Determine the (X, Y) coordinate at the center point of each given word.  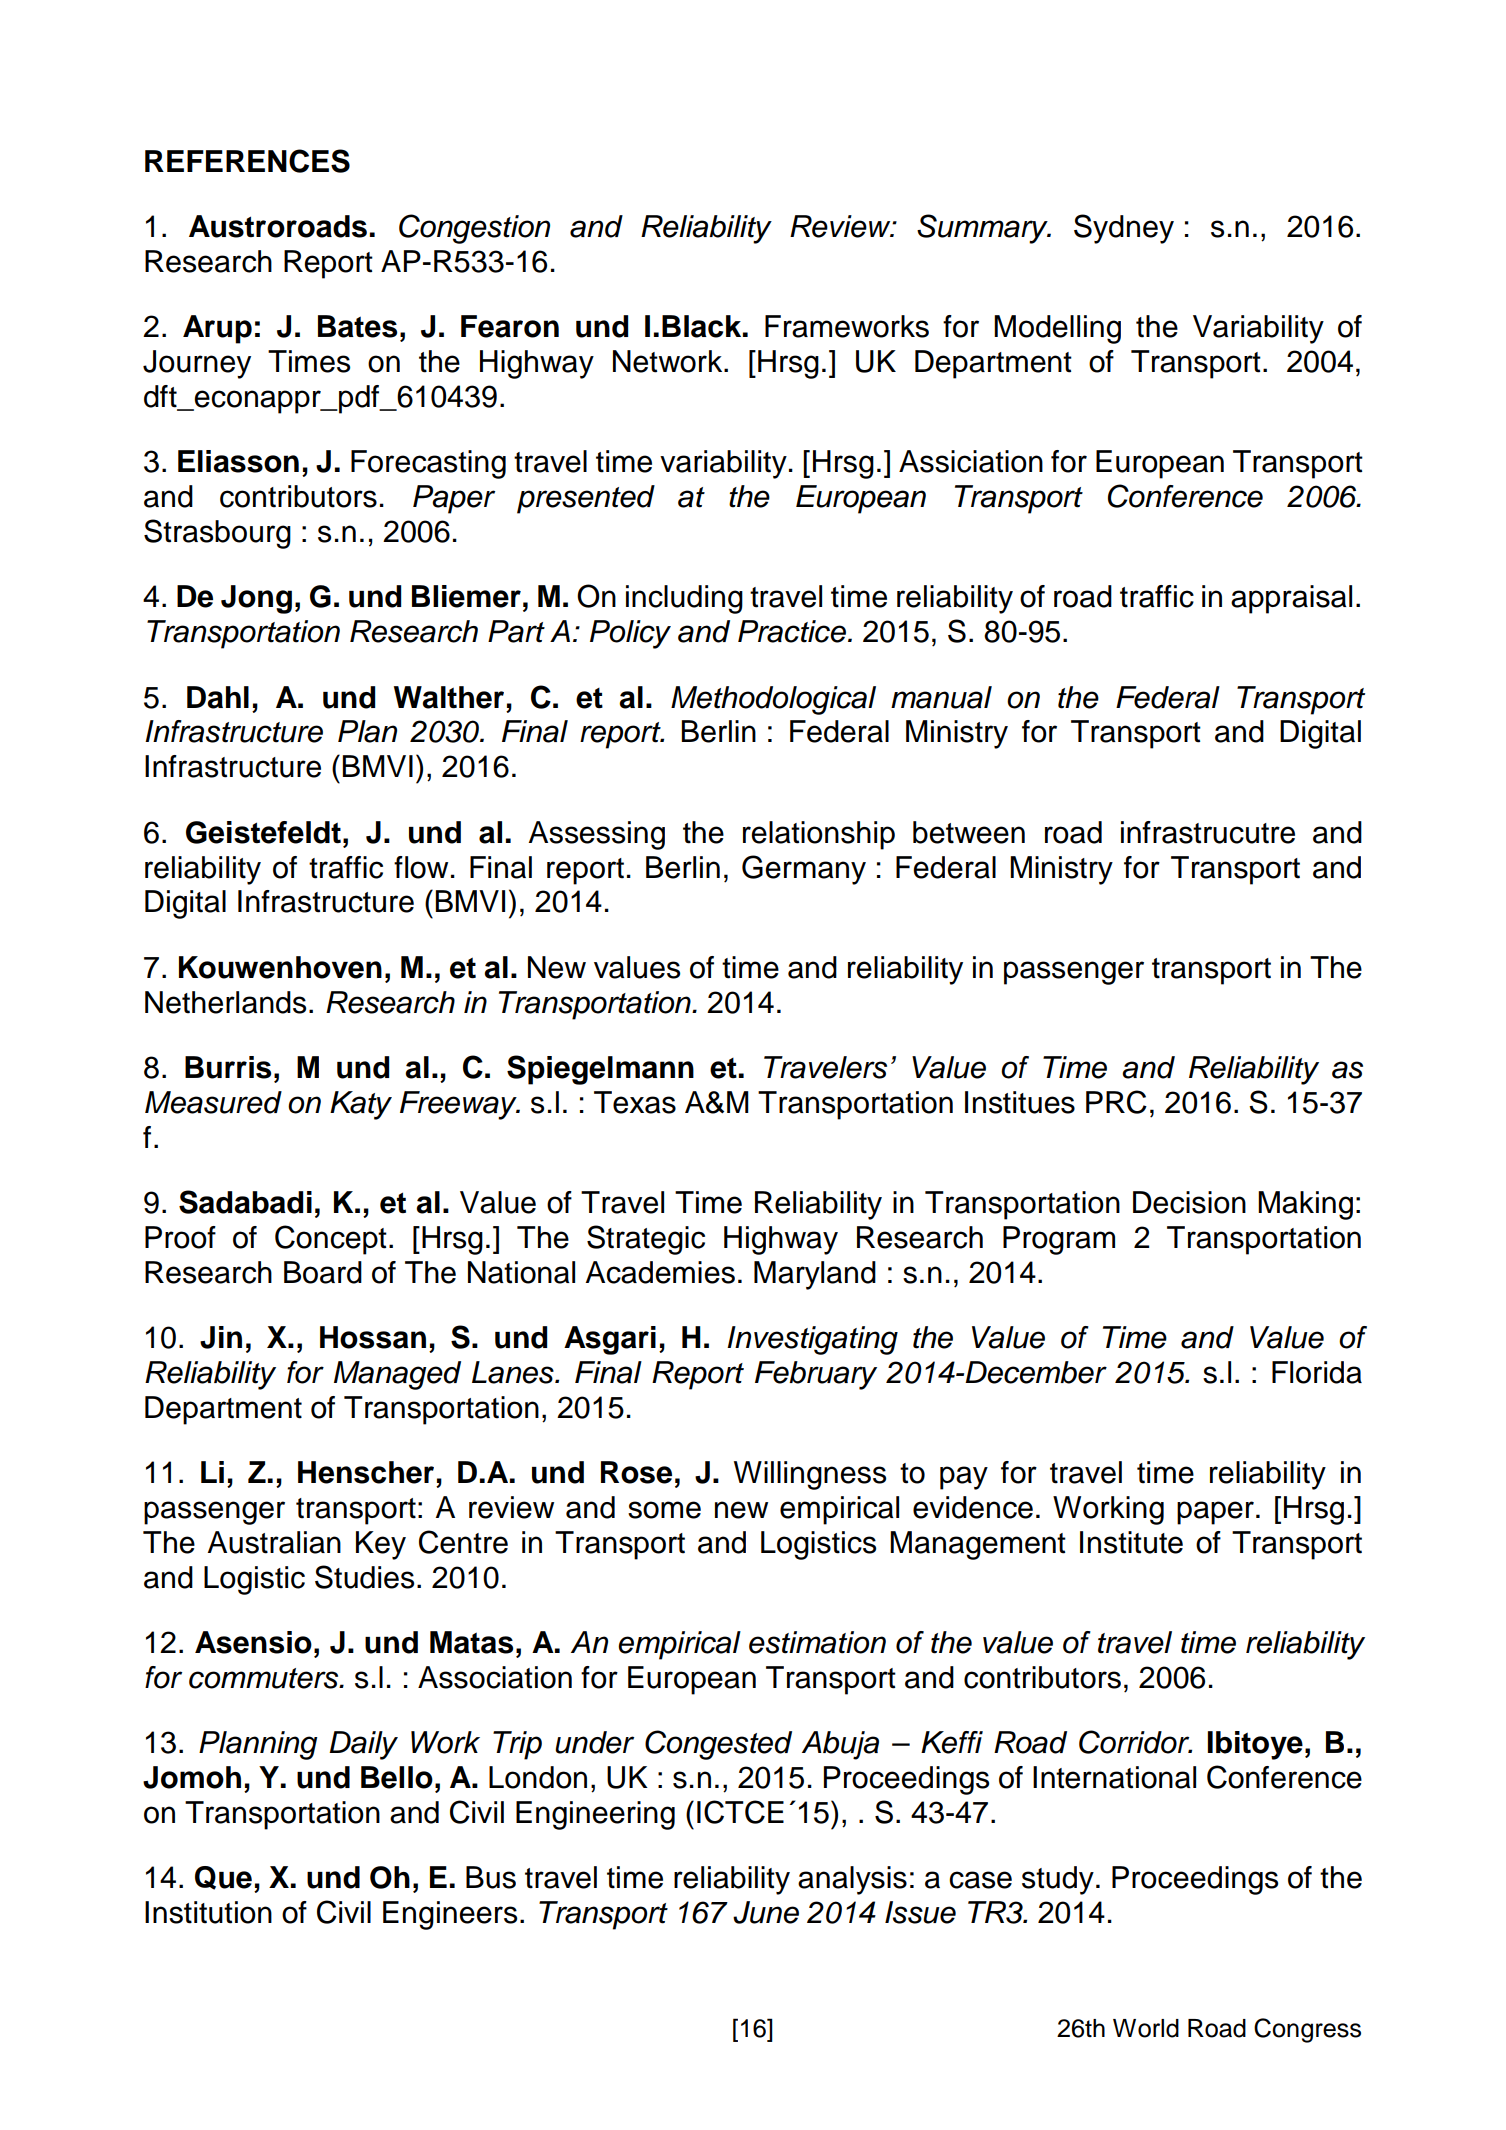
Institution (208, 1912)
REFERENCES (247, 161)
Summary (983, 229)
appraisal (1291, 599)
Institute (1131, 1542)
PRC (1116, 1102)
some (664, 1510)
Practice (792, 631)
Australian (274, 1542)
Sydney (1124, 229)
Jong (256, 599)
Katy (361, 1105)
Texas (635, 1102)
